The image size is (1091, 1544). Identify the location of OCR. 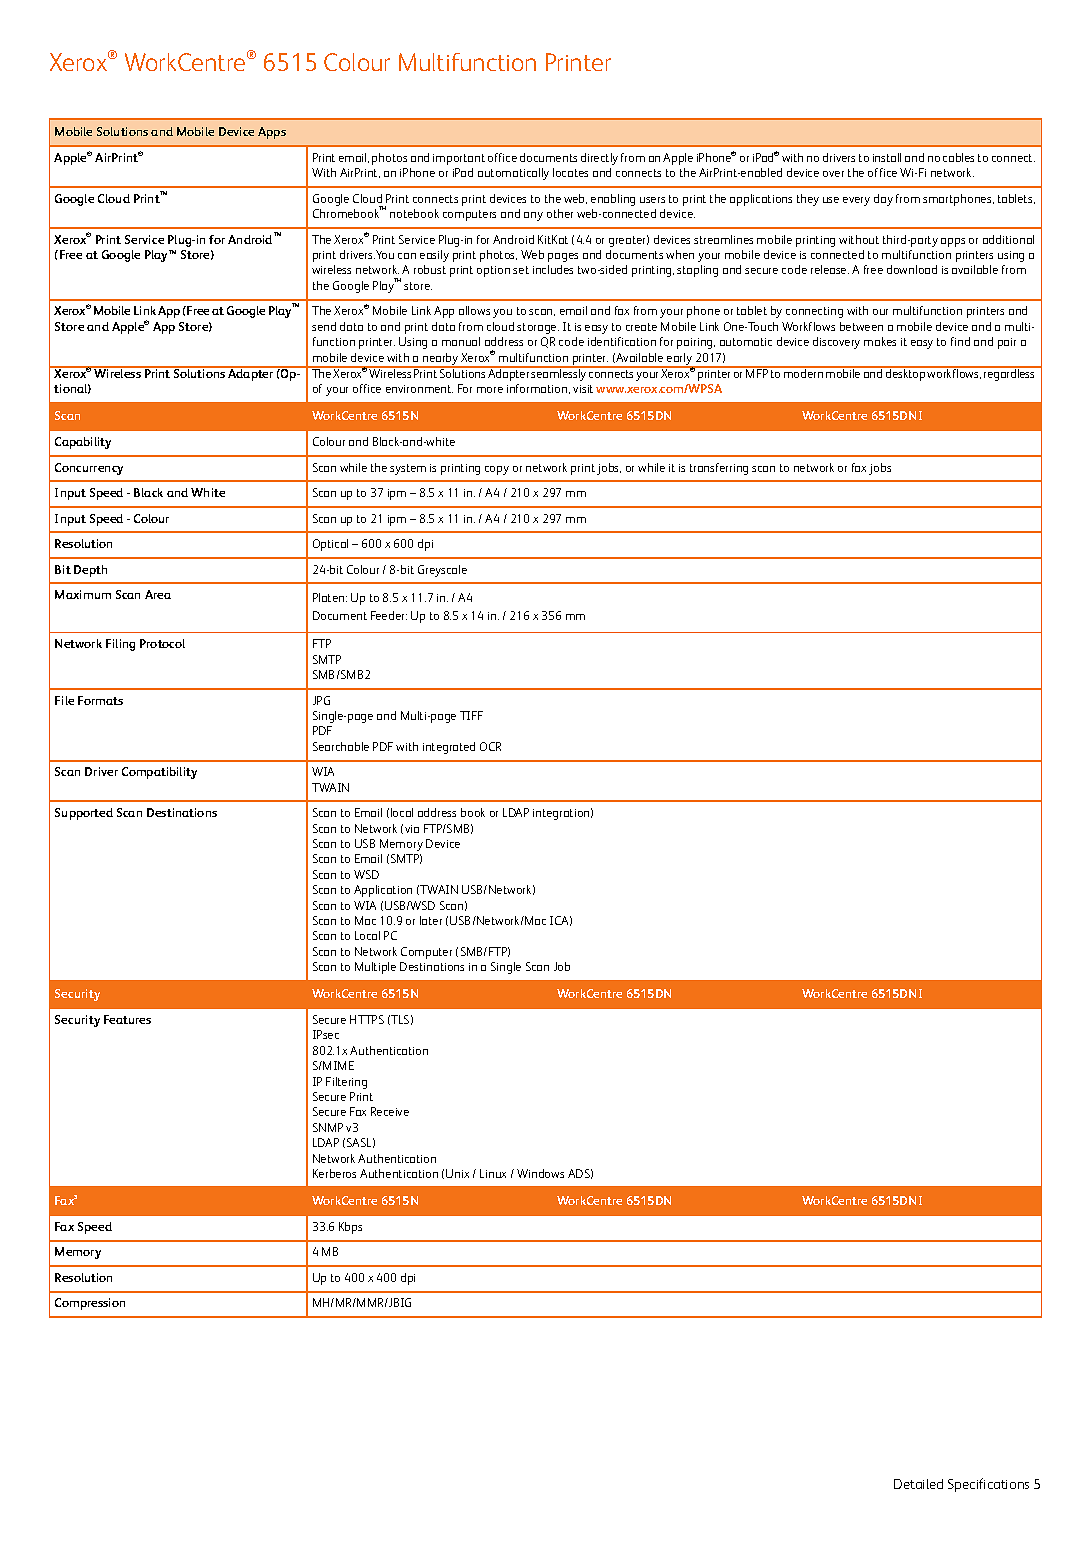
(490, 746).
